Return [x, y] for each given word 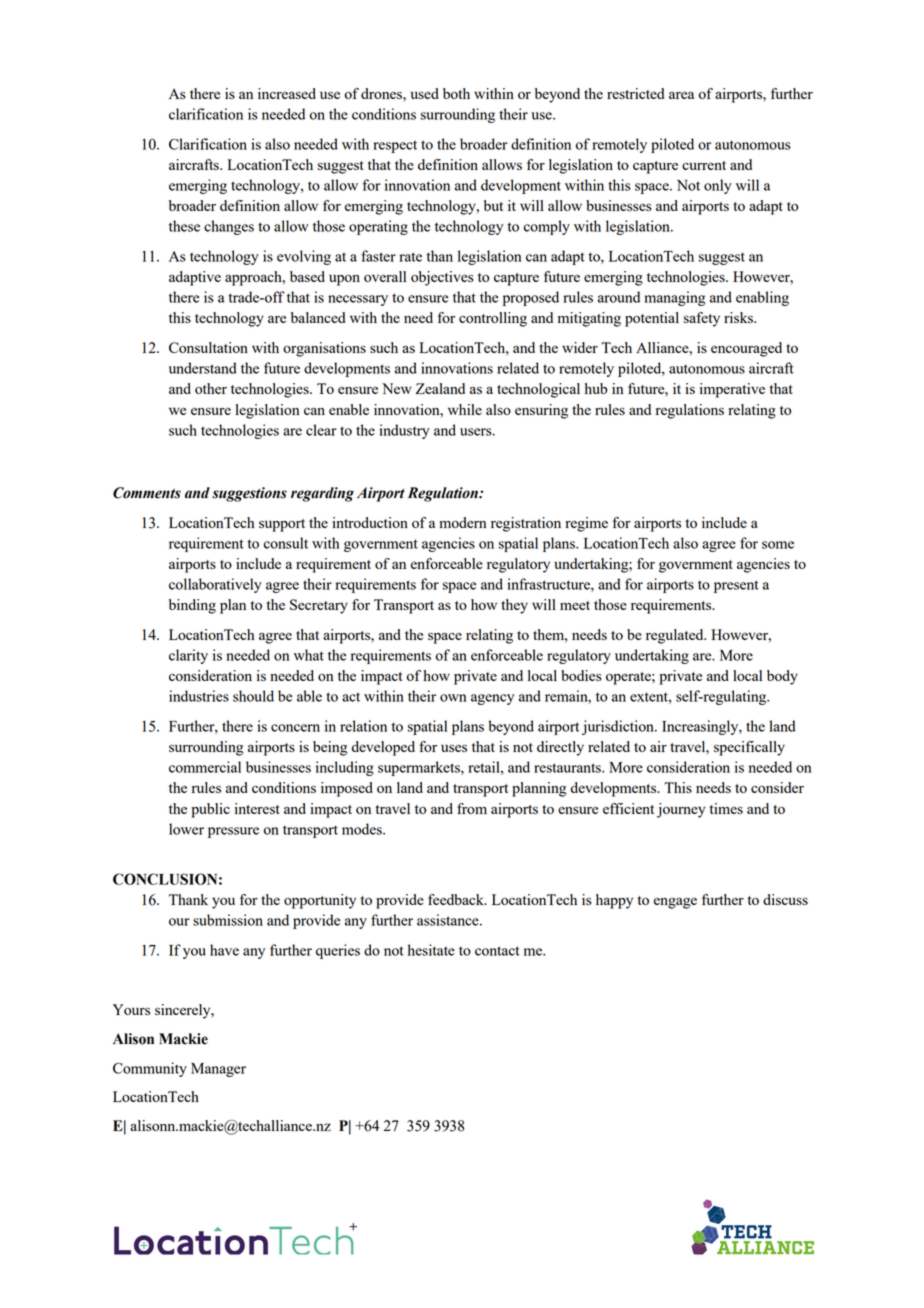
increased [287, 93]
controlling [493, 319]
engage [675, 903]
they [514, 606]
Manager [218, 1070]
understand [203, 368]
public [210, 810]
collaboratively [215, 585]
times [726, 808]
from [472, 808]
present [736, 586]
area [681, 95]
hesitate [431, 950]
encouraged [746, 349]
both [456, 93]
